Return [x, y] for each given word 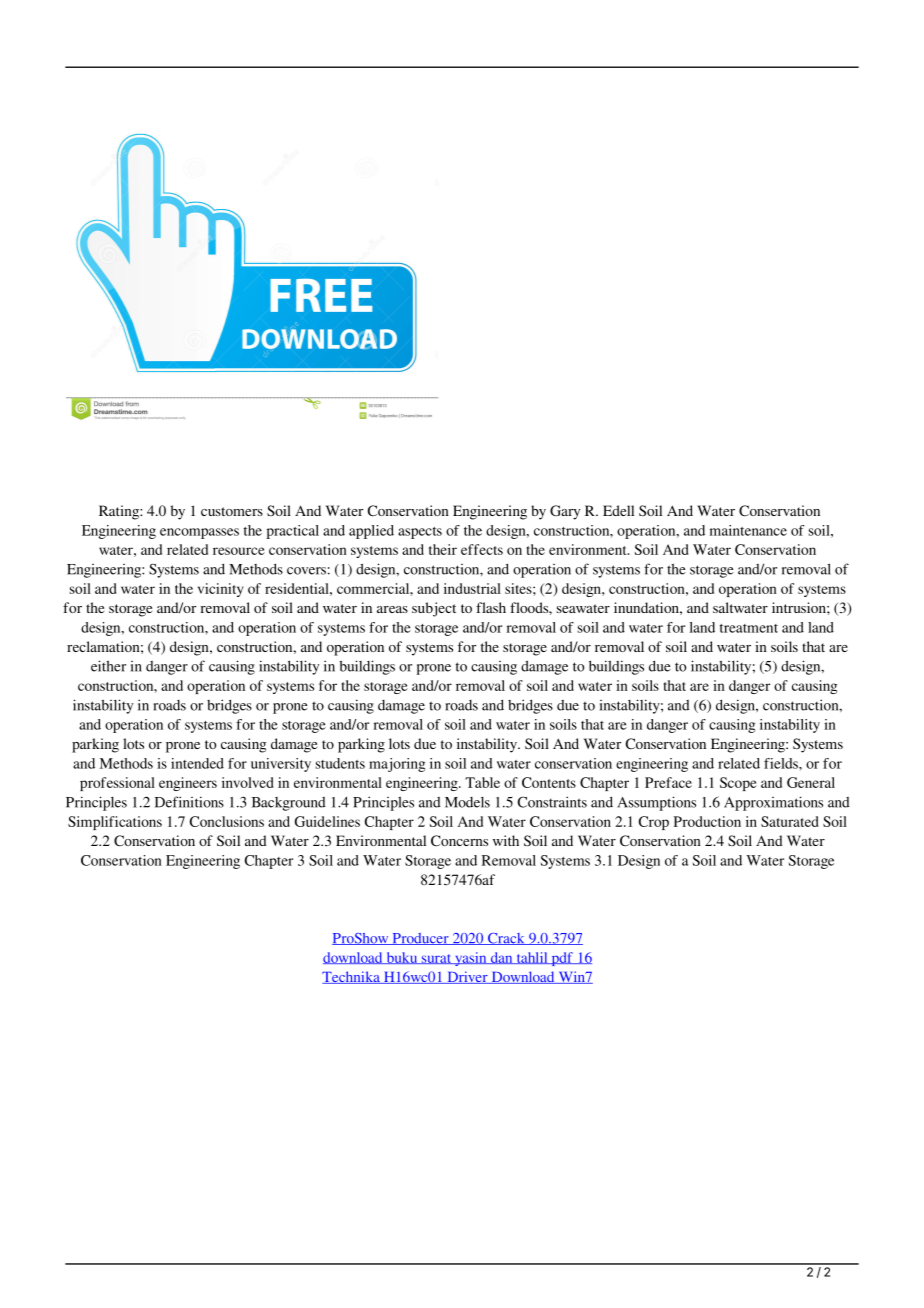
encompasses [199, 533]
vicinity [220, 590]
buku [402, 958]
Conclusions [227, 821]
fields [782, 763]
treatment [749, 628]
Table [482, 782]
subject [434, 609]
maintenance [748, 530]
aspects [420, 533]
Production [707, 821]
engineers [188, 784]
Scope [738, 784]
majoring [397, 765]
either [108, 666]
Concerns [459, 840]
